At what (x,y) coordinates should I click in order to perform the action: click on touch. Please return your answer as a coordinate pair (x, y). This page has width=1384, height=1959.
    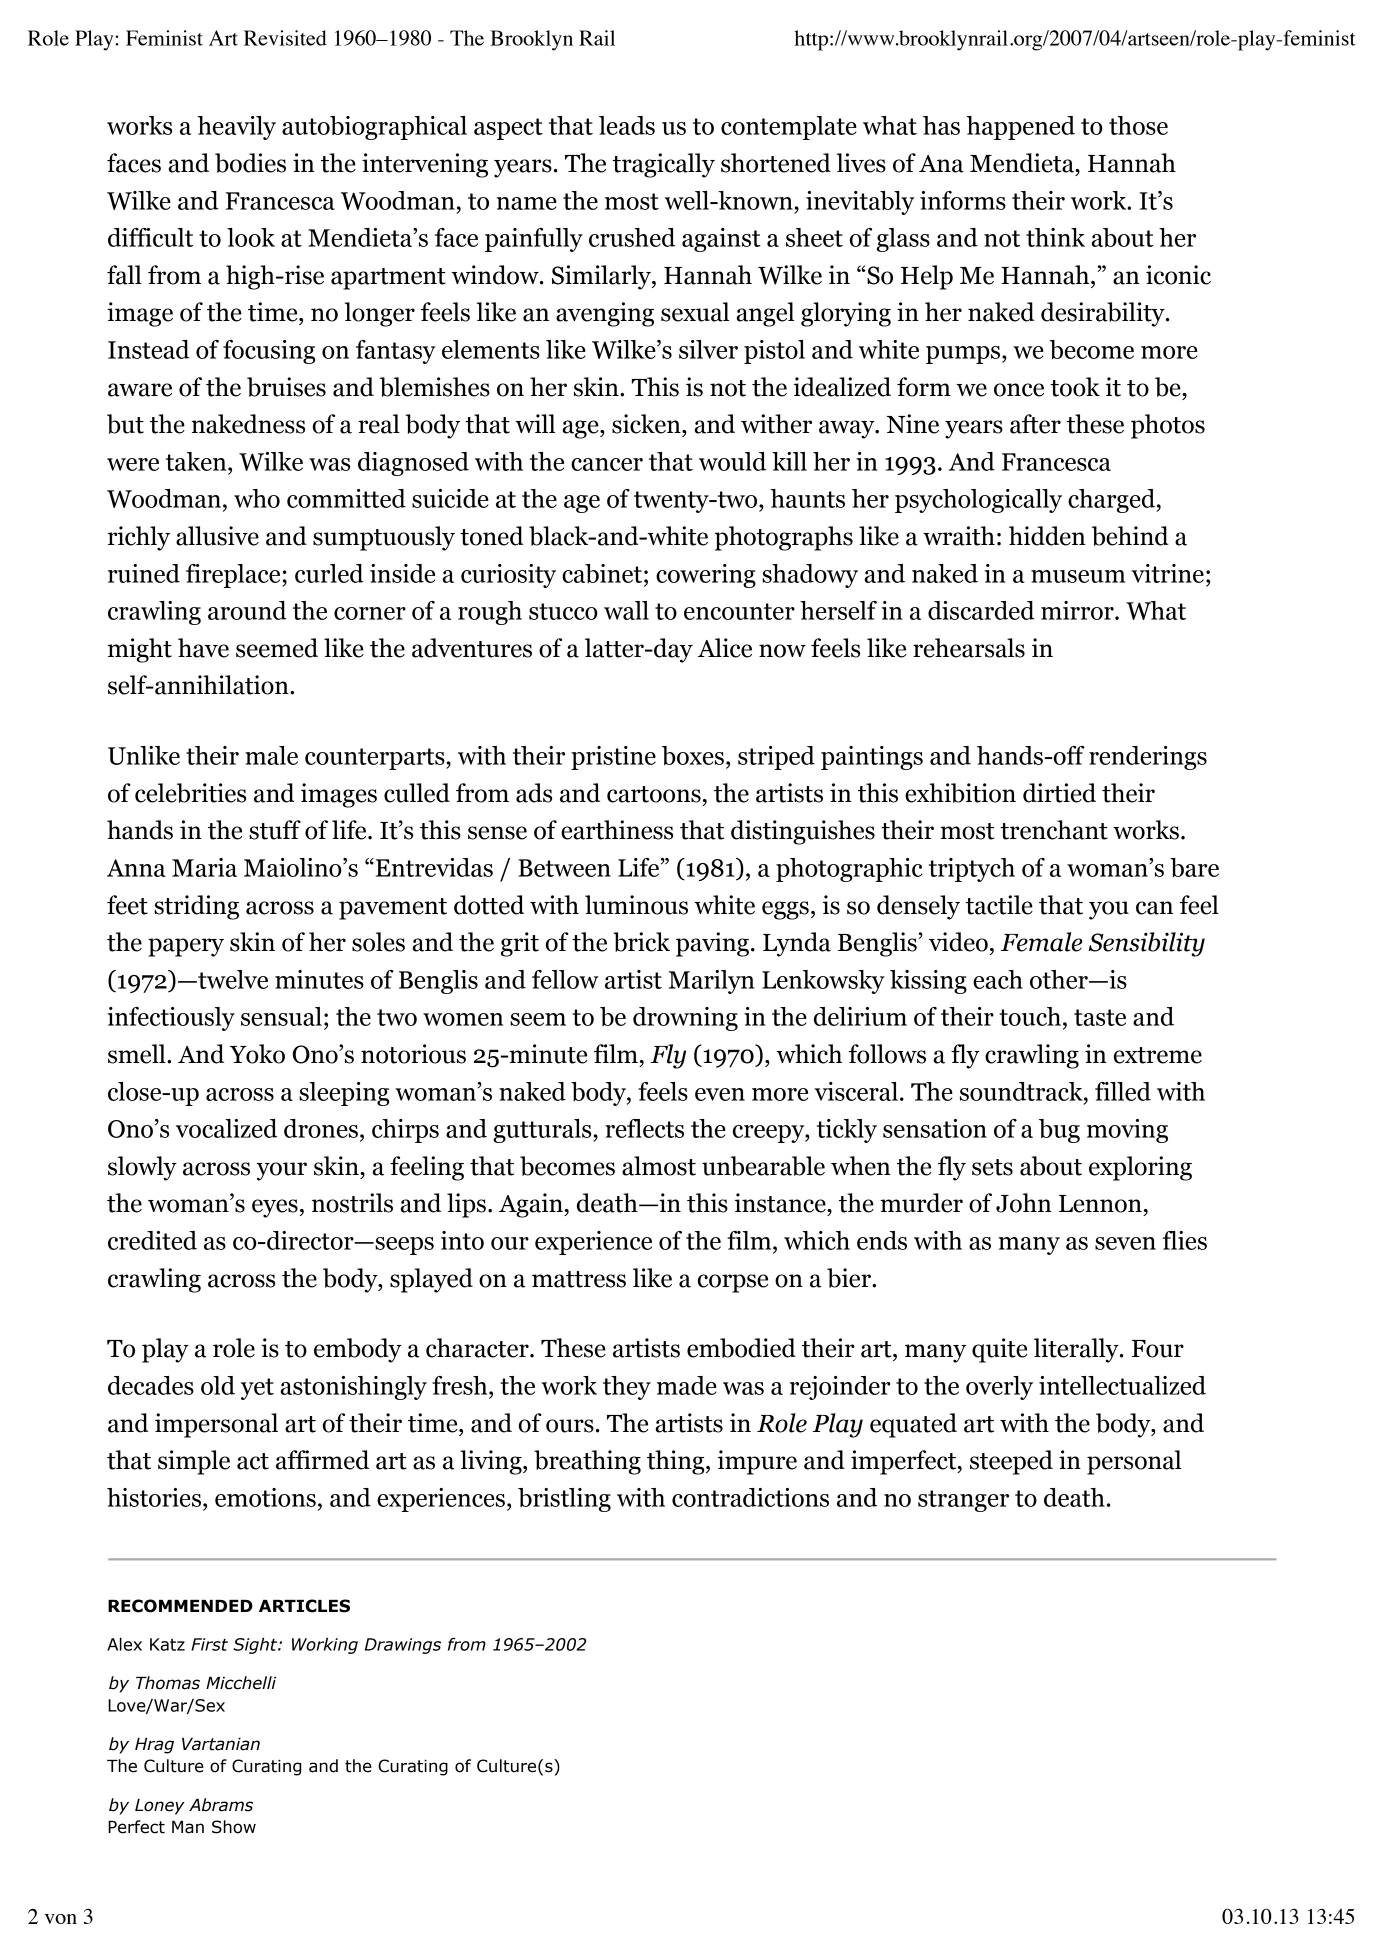
    Looking at the image, I should click on (1030, 1016).
